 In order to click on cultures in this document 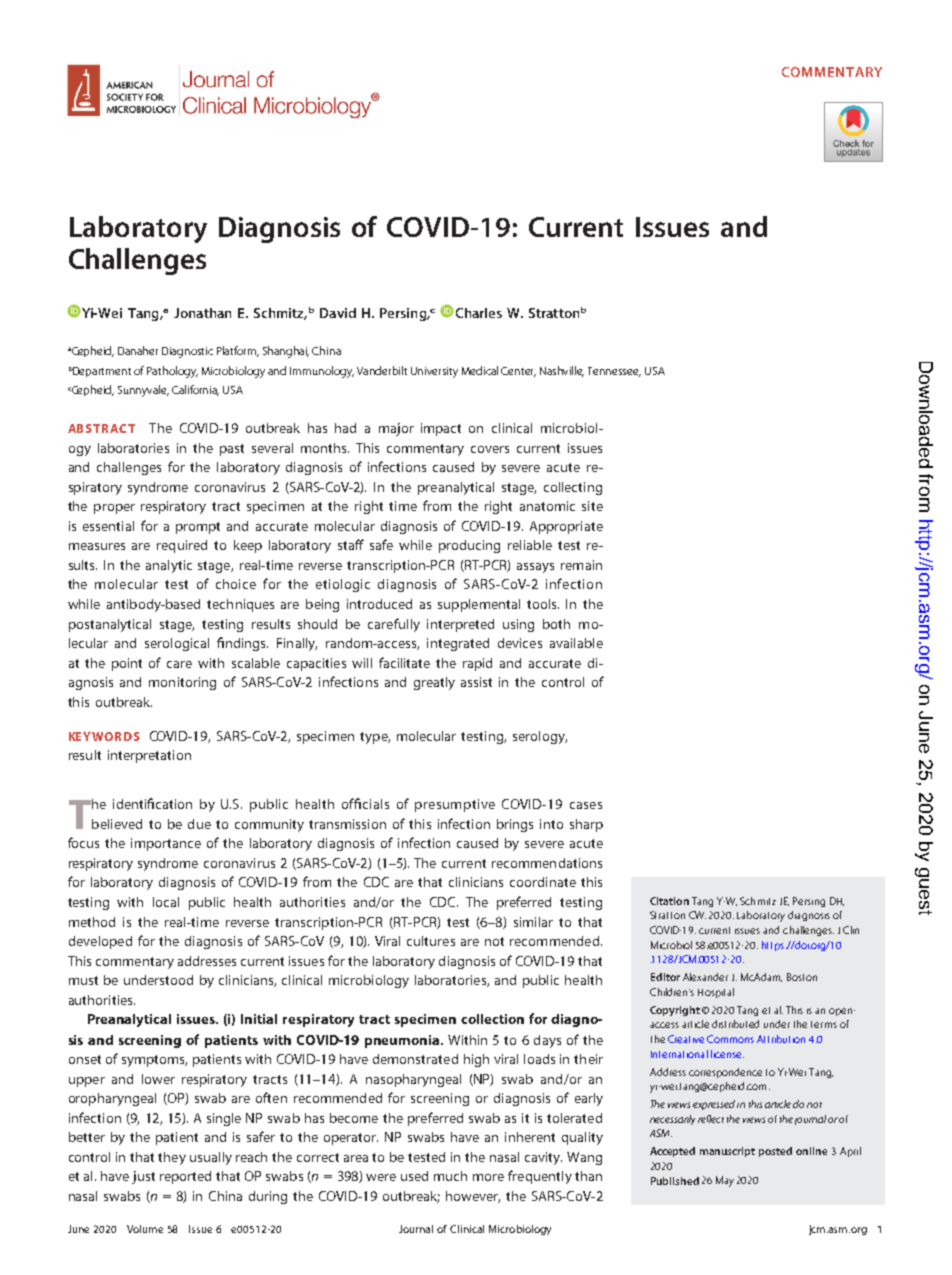, I will do `click(431, 941)`.
